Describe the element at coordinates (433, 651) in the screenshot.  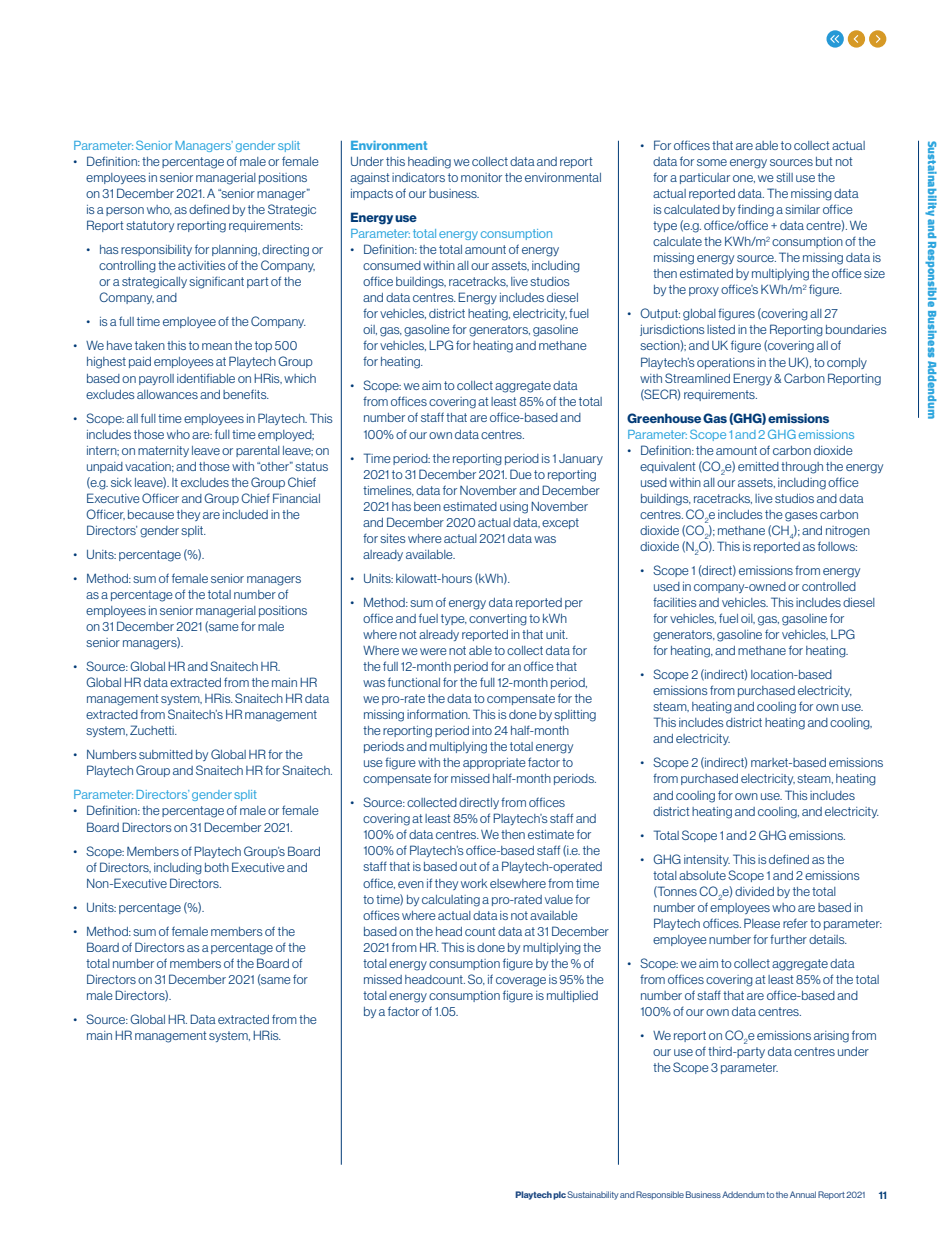
I see `were` at that location.
